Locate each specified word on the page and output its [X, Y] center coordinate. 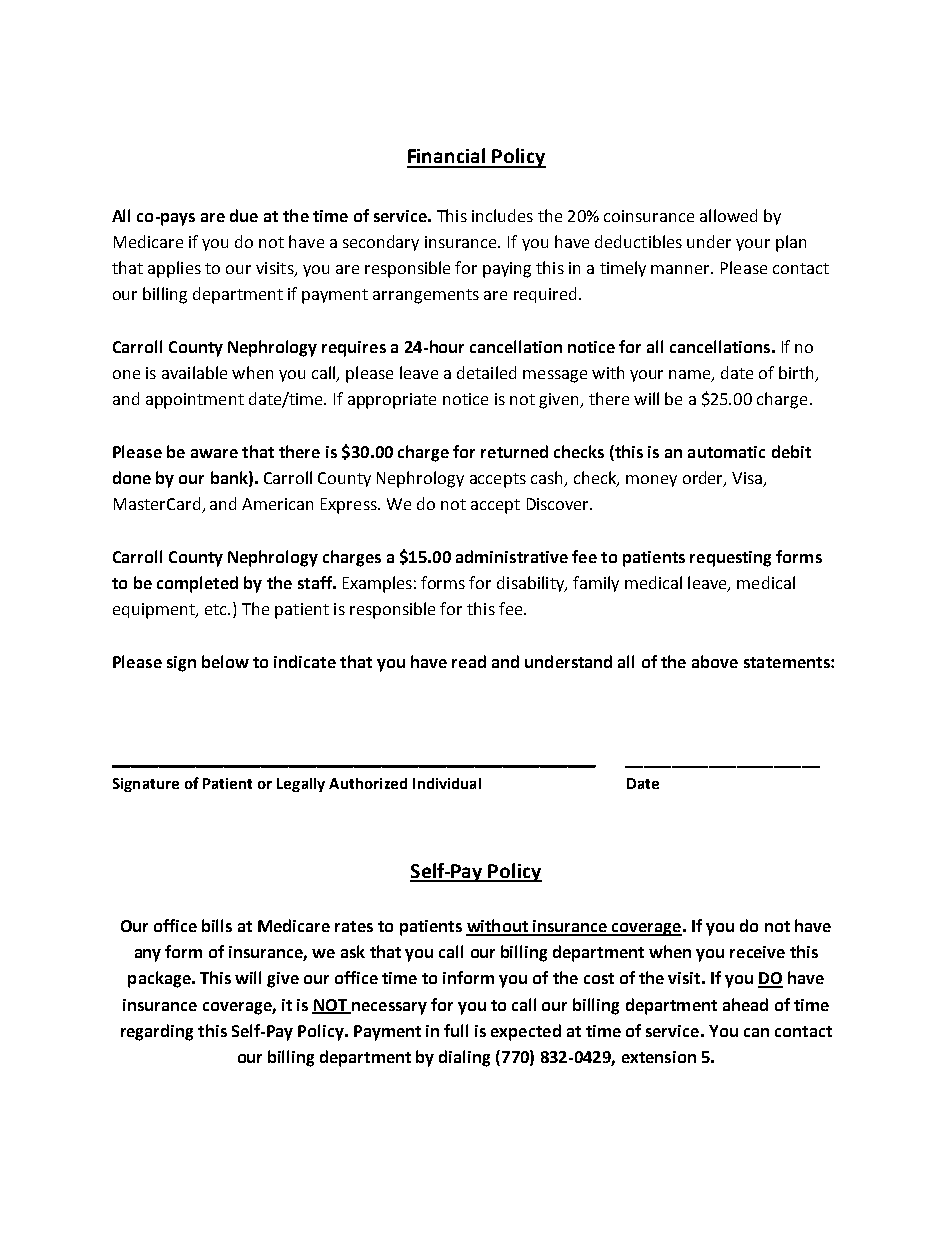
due [244, 215]
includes [502, 215]
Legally [301, 785]
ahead [745, 1004]
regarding [157, 1032]
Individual [447, 783]
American [277, 504]
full [456, 1030]
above [715, 661]
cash [548, 479]
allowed [728, 215]
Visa [748, 479]
